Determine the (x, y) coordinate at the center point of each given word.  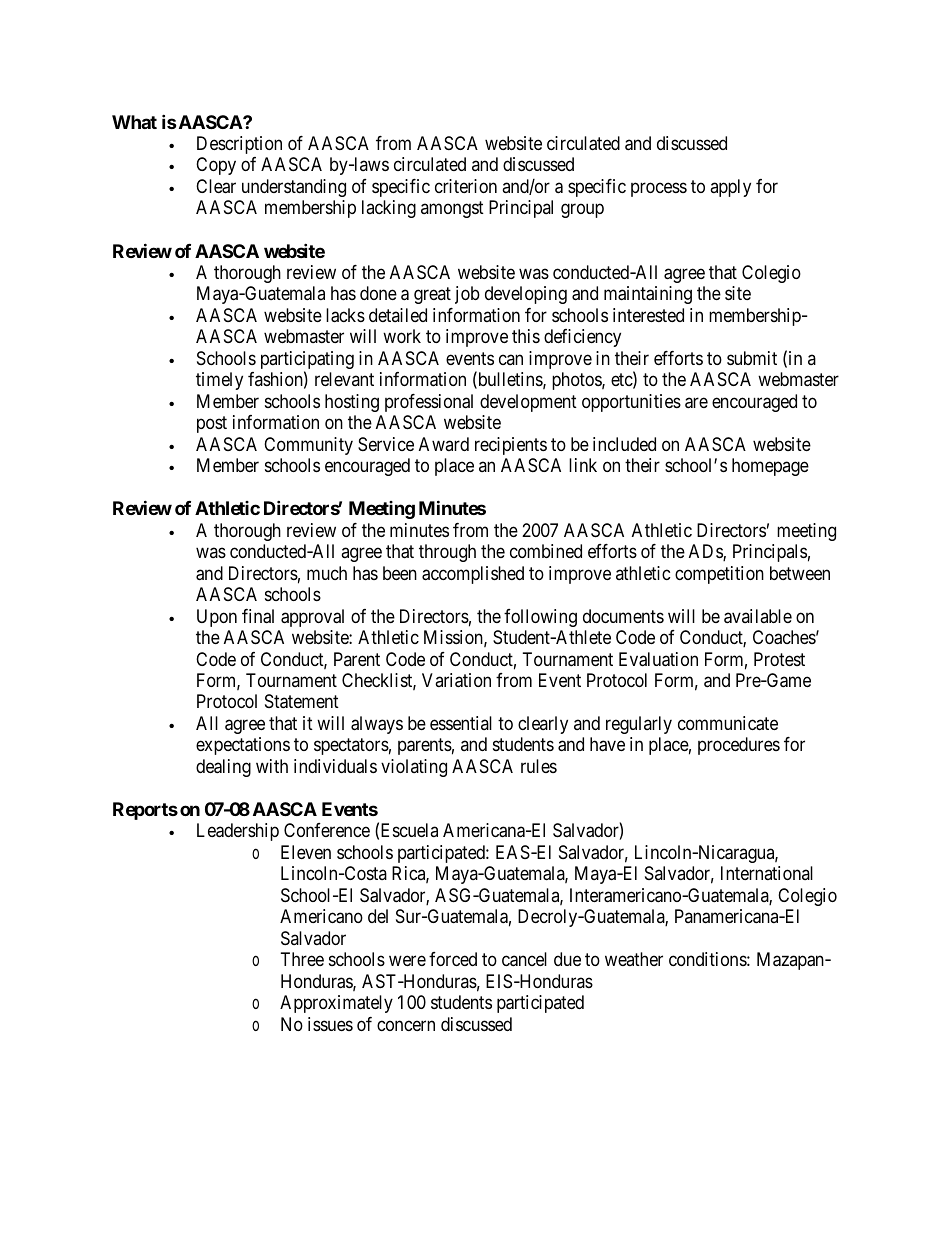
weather (634, 959)
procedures (739, 746)
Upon (217, 618)
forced (453, 959)
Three (302, 959)
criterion (466, 186)
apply (730, 188)
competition (719, 575)
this (526, 336)
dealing (223, 768)
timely (219, 381)
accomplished (473, 575)
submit (752, 358)
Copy (216, 166)
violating (414, 768)
